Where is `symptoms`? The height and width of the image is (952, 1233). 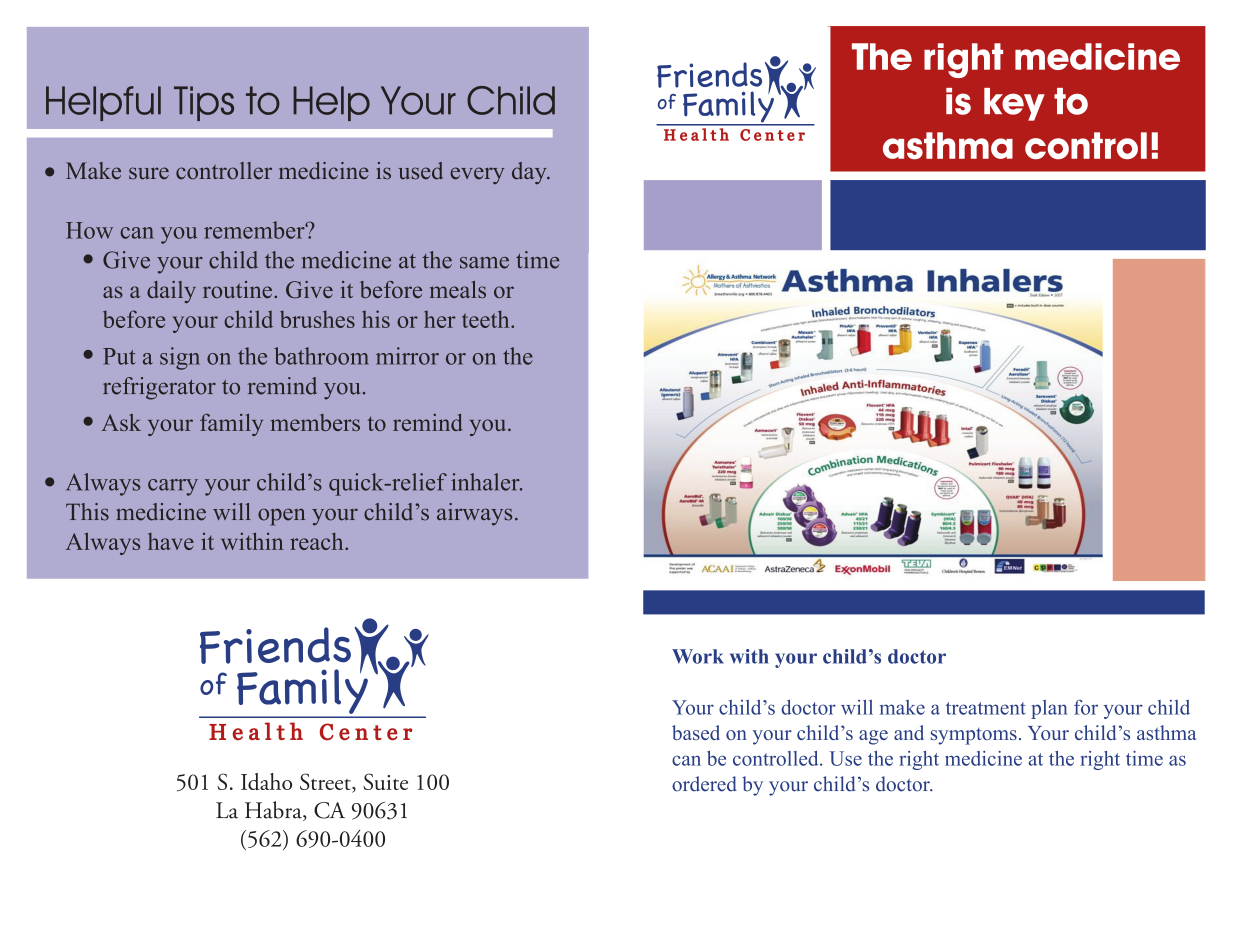
symptoms is located at coordinates (974, 736).
